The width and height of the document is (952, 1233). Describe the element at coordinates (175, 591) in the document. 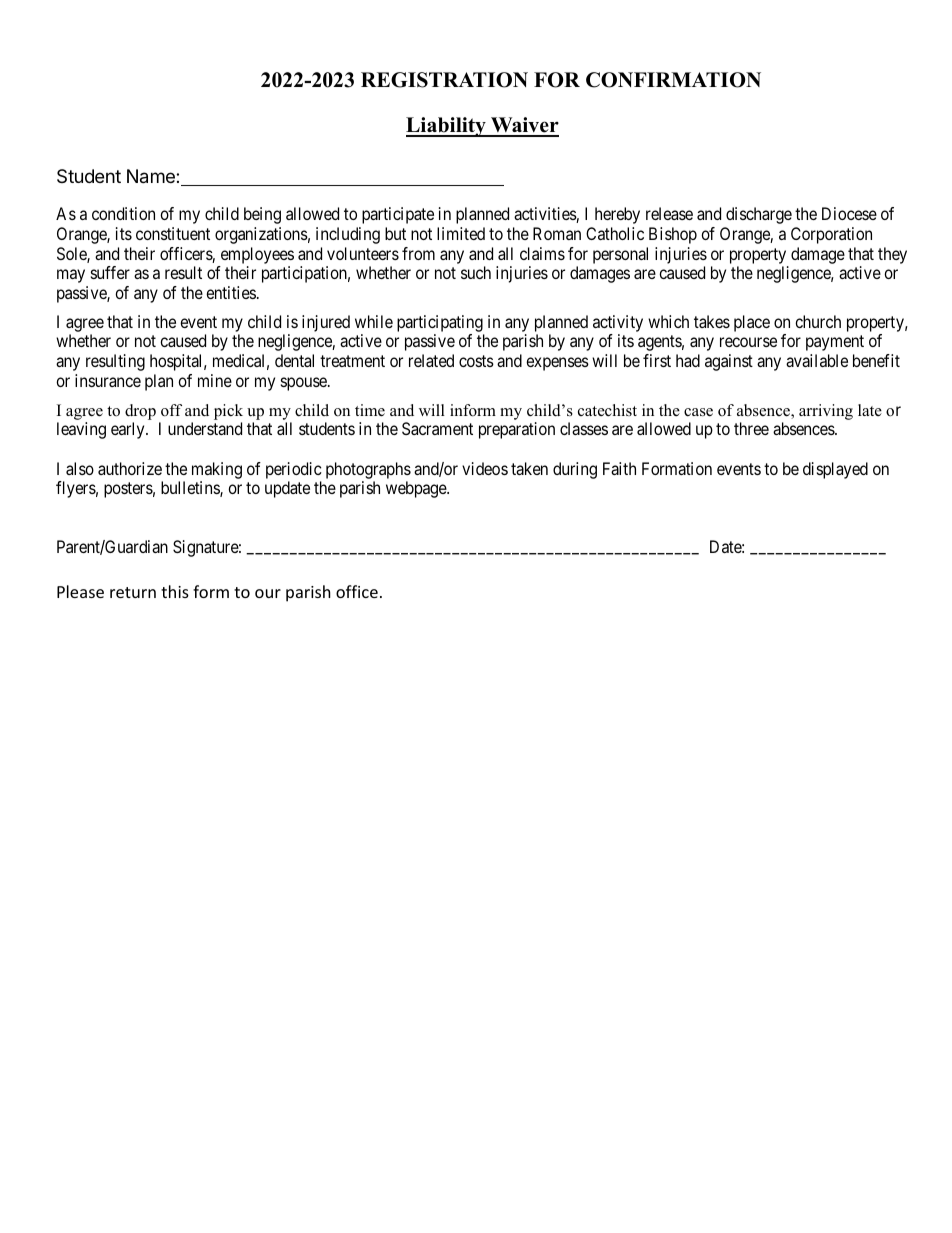

I see `this` at that location.
